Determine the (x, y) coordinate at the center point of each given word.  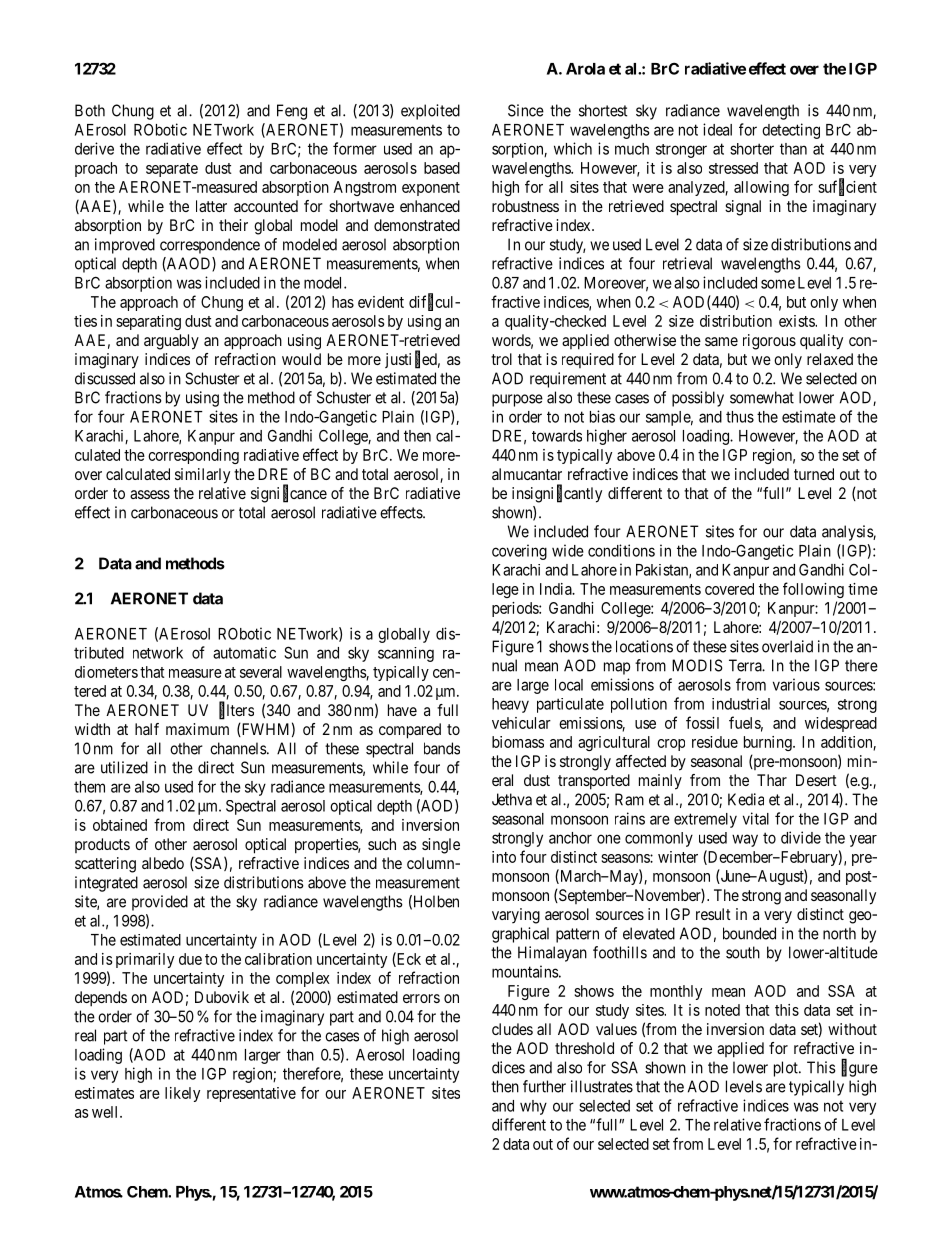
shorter (752, 149)
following (813, 590)
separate (172, 170)
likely (182, 1094)
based (442, 168)
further (544, 1086)
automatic (244, 653)
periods (516, 609)
